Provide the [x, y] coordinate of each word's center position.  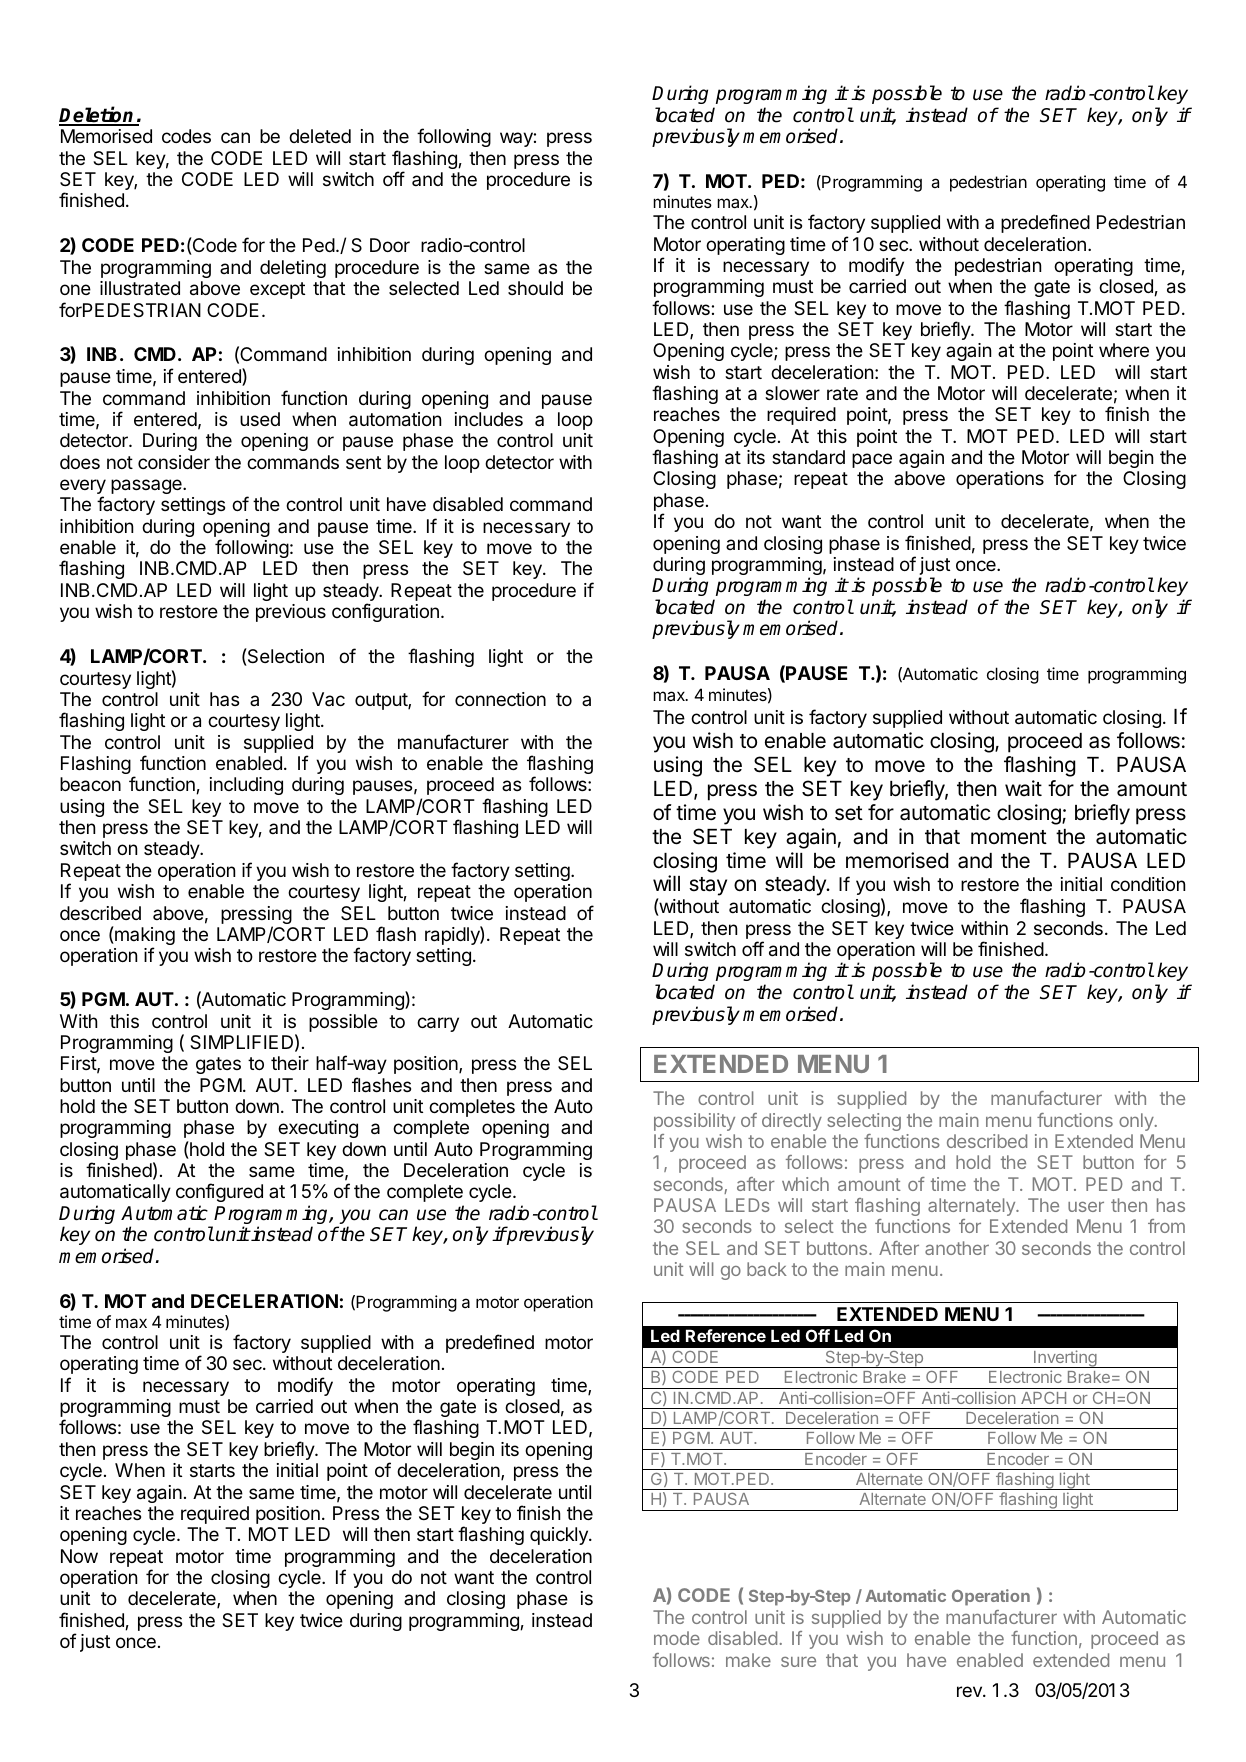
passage [147, 486]
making [144, 937]
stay [708, 886]
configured [219, 1192]
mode [677, 1638]
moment [1009, 837]
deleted [320, 136]
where [1124, 350]
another [957, 1248]
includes [489, 419]
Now [79, 1556]
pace [872, 460]
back [767, 1269]
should [535, 288]
